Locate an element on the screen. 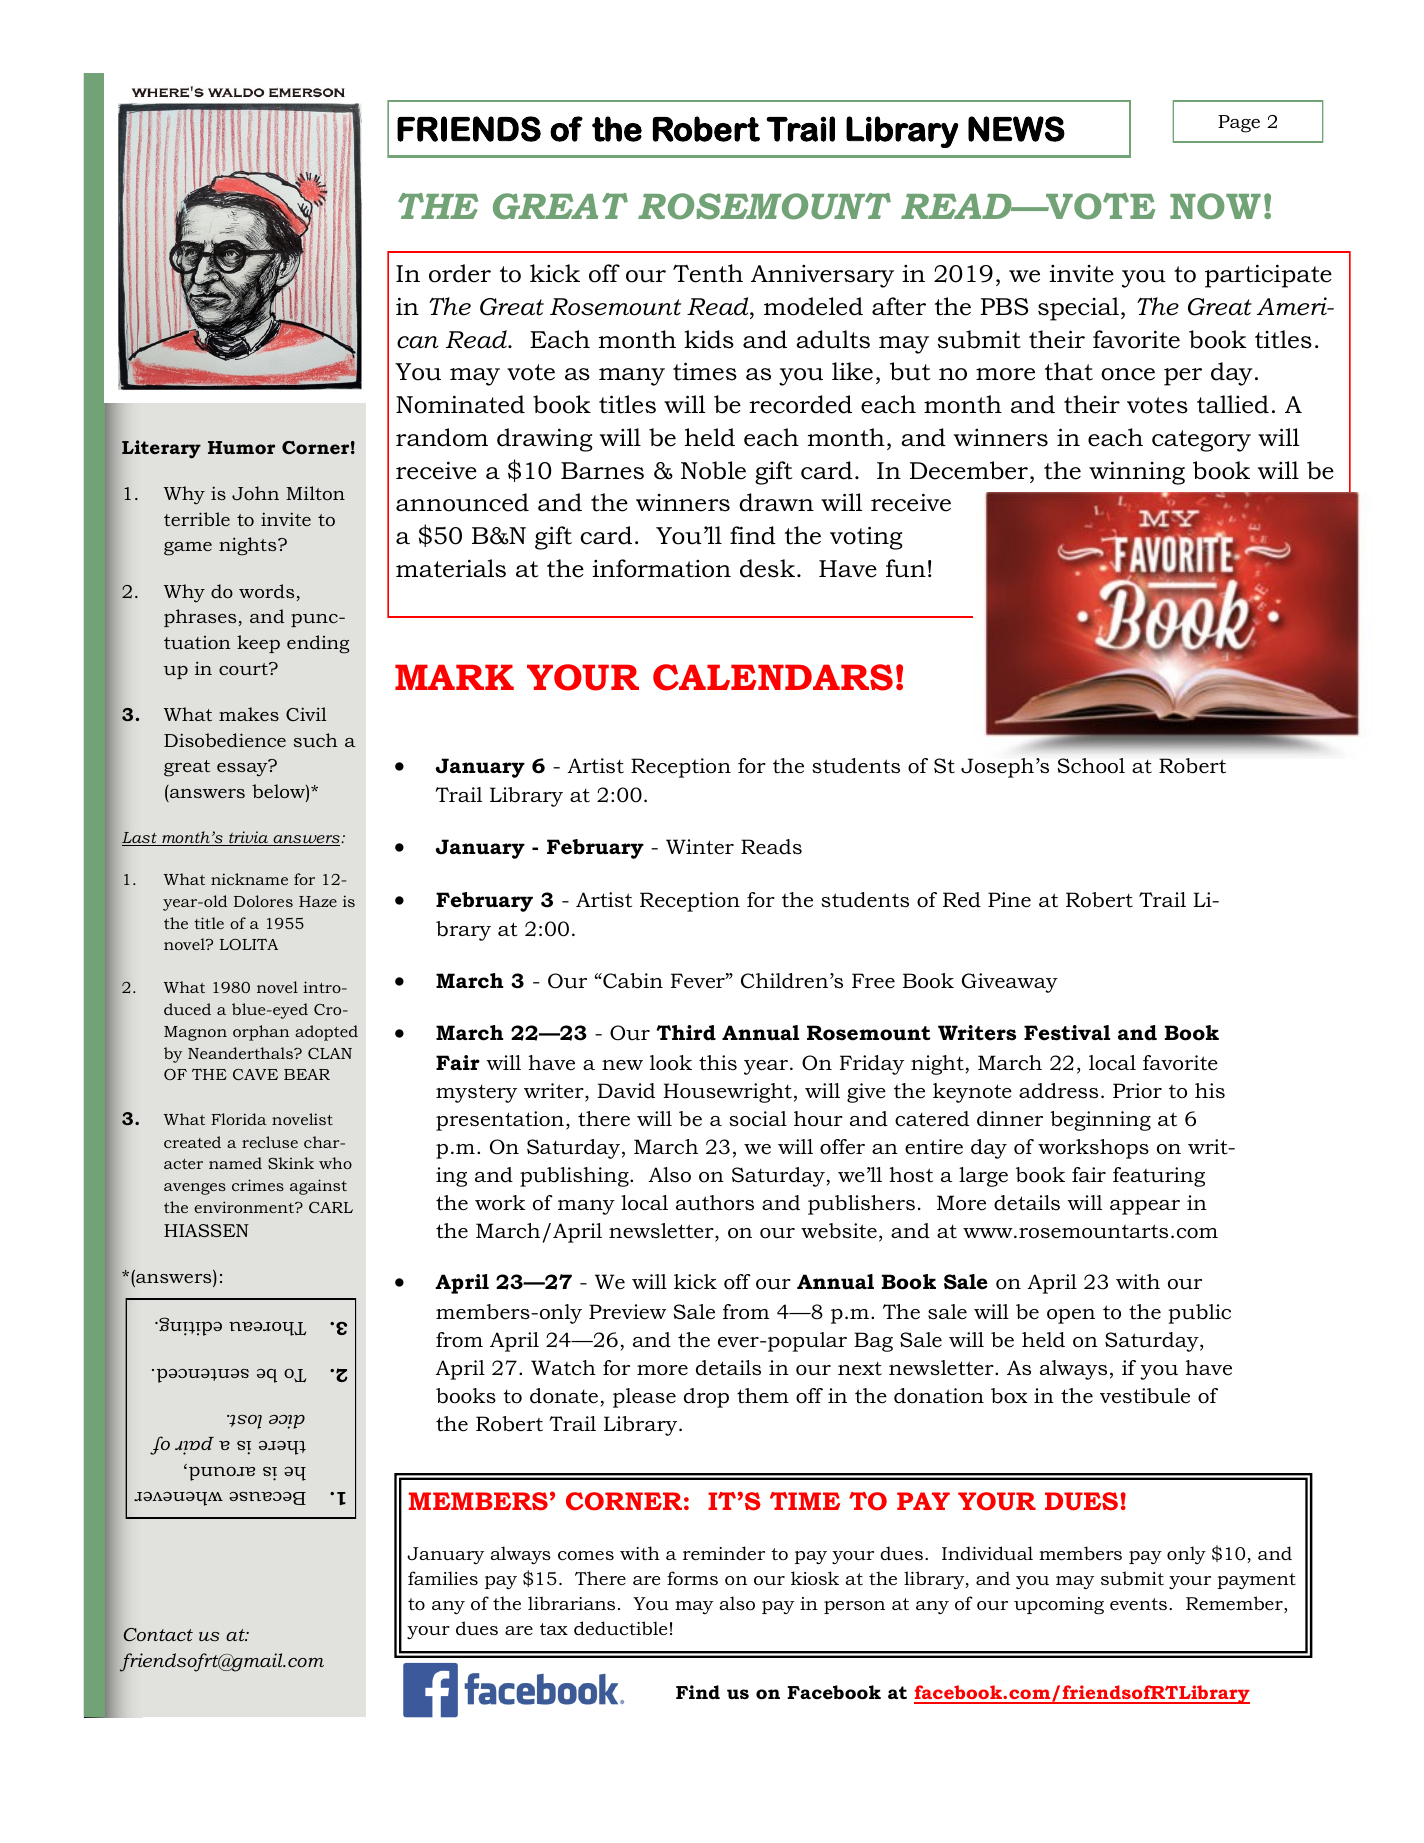 Image resolution: width=1424 pixels, height=1843 pixels. NOW is located at coordinates (1215, 206).
